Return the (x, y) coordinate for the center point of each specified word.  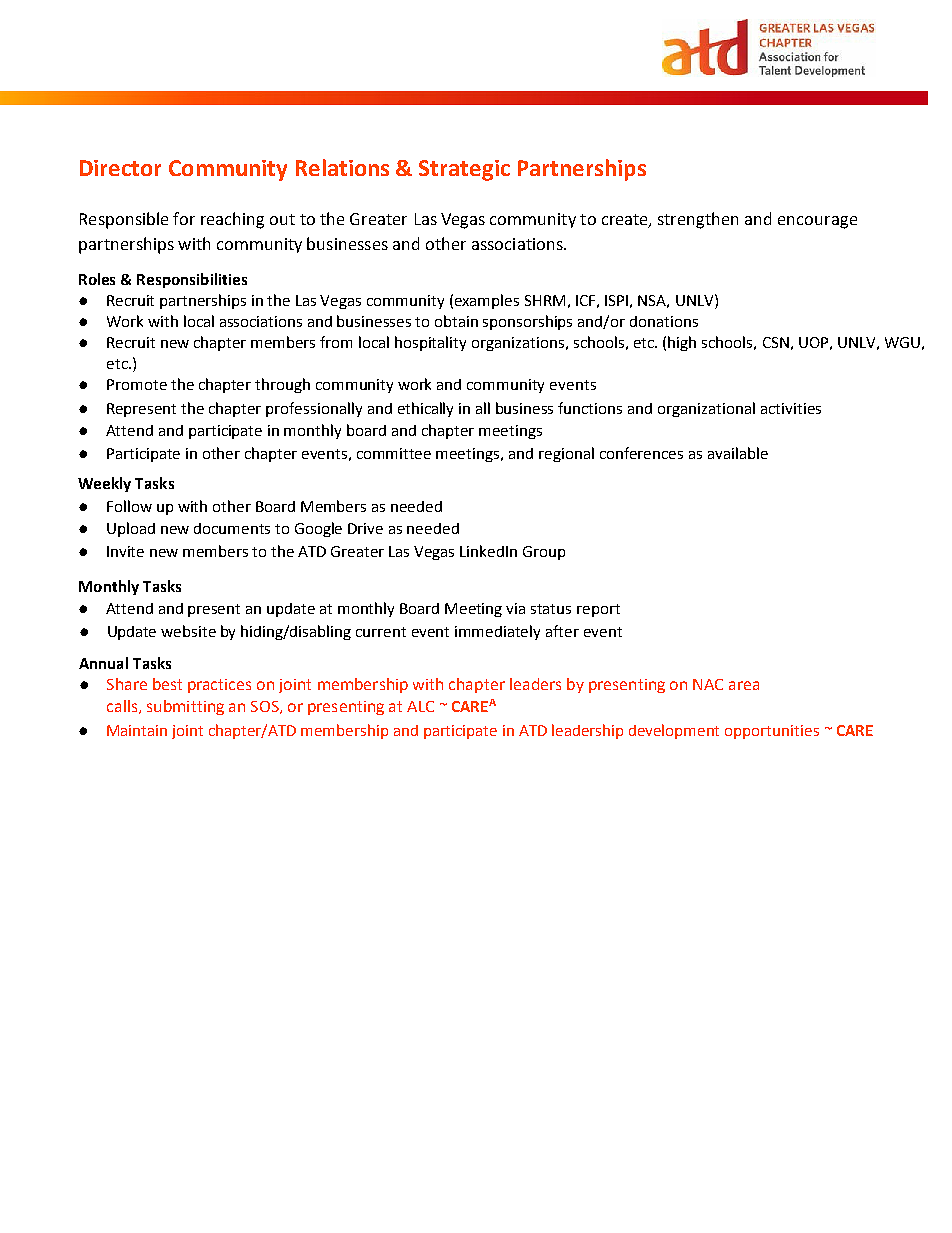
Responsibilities (192, 280)
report (598, 610)
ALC (420, 706)
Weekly (104, 484)
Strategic (464, 170)
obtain (456, 321)
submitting (185, 707)
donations (664, 321)
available (738, 453)
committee (394, 453)
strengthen (698, 220)
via (515, 608)
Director (120, 168)
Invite (125, 551)
